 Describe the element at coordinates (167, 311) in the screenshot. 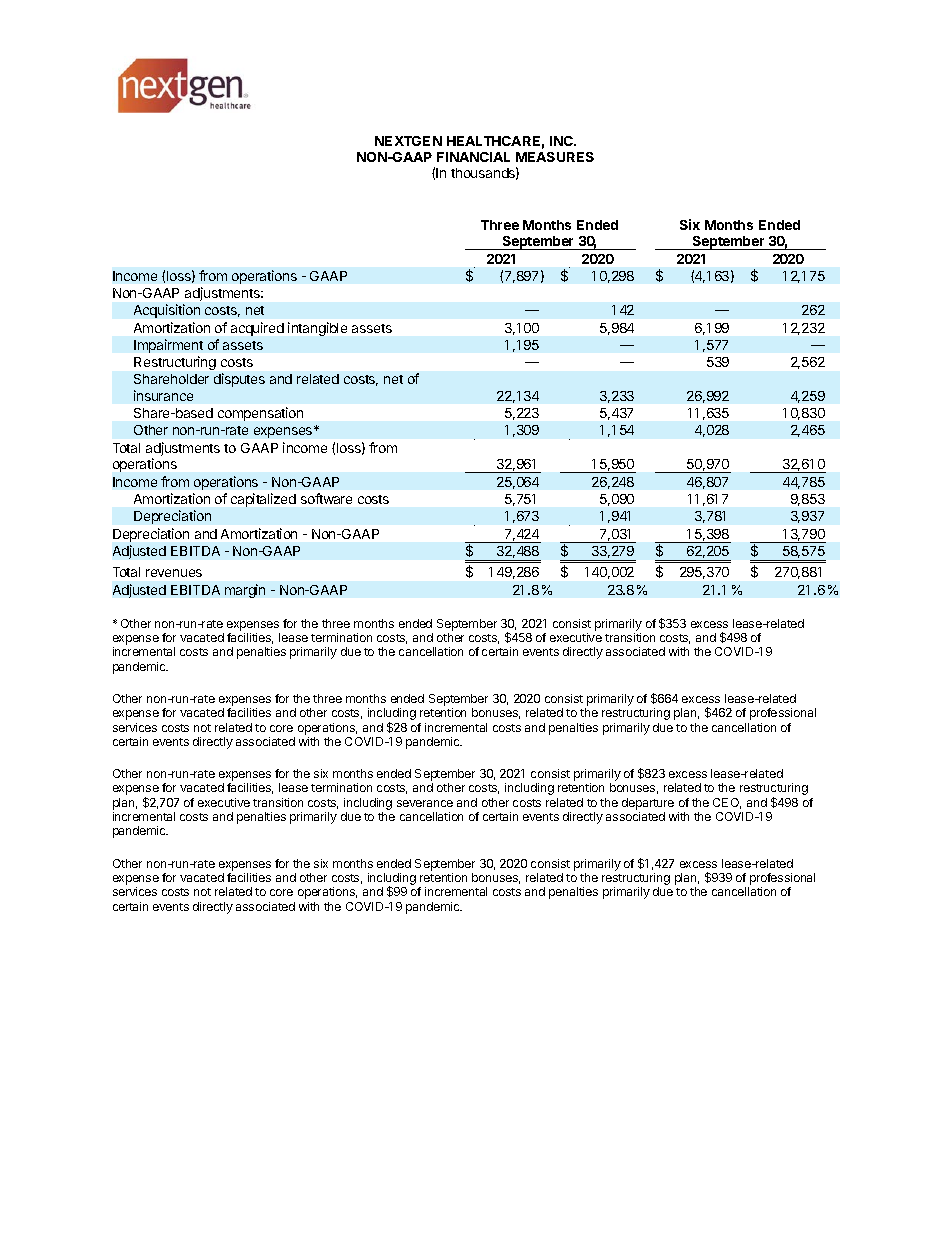

I see `Acquisition` at that location.
